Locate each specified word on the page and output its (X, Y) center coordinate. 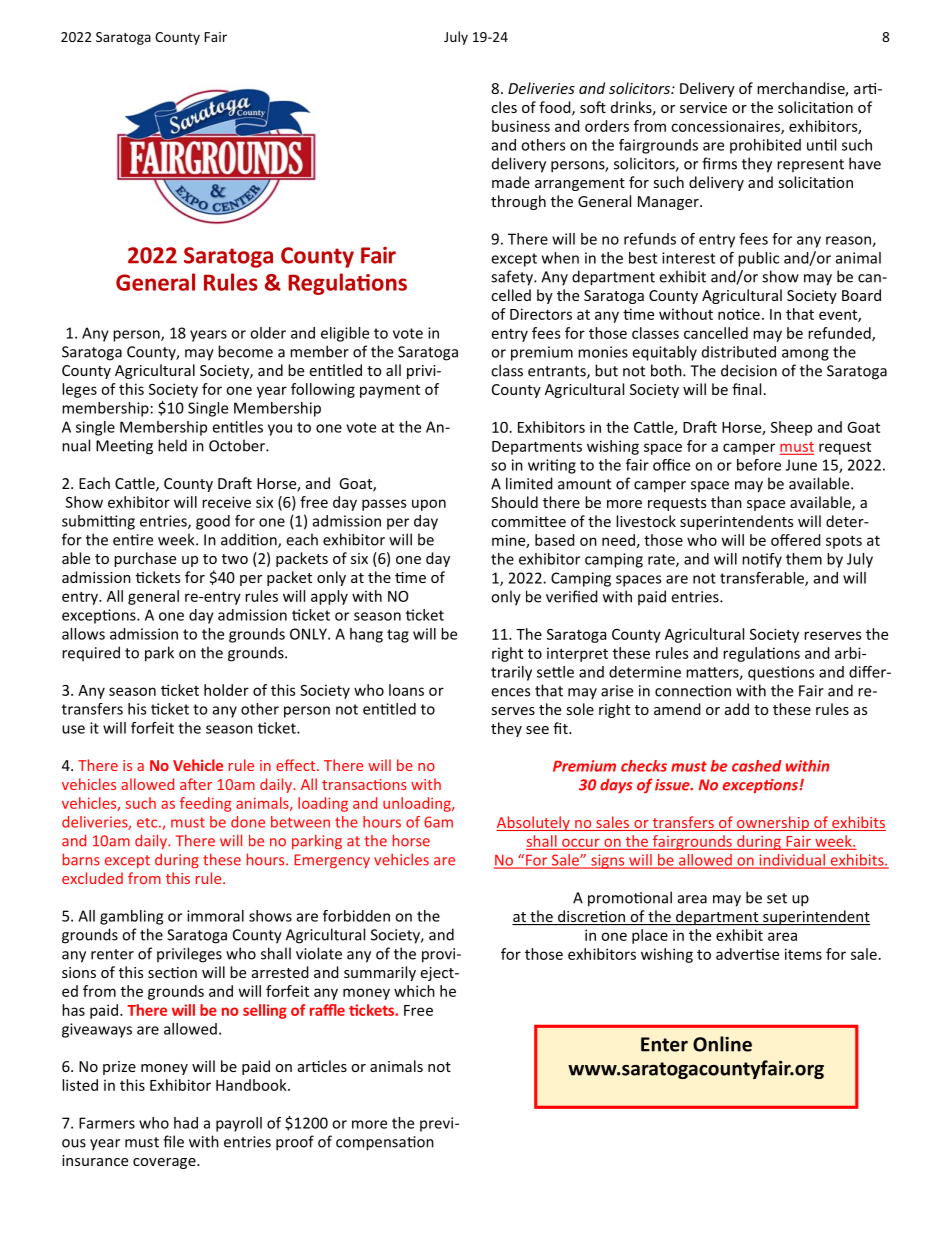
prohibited (765, 146)
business (521, 126)
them (804, 559)
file (173, 1141)
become (245, 351)
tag (398, 636)
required (91, 653)
